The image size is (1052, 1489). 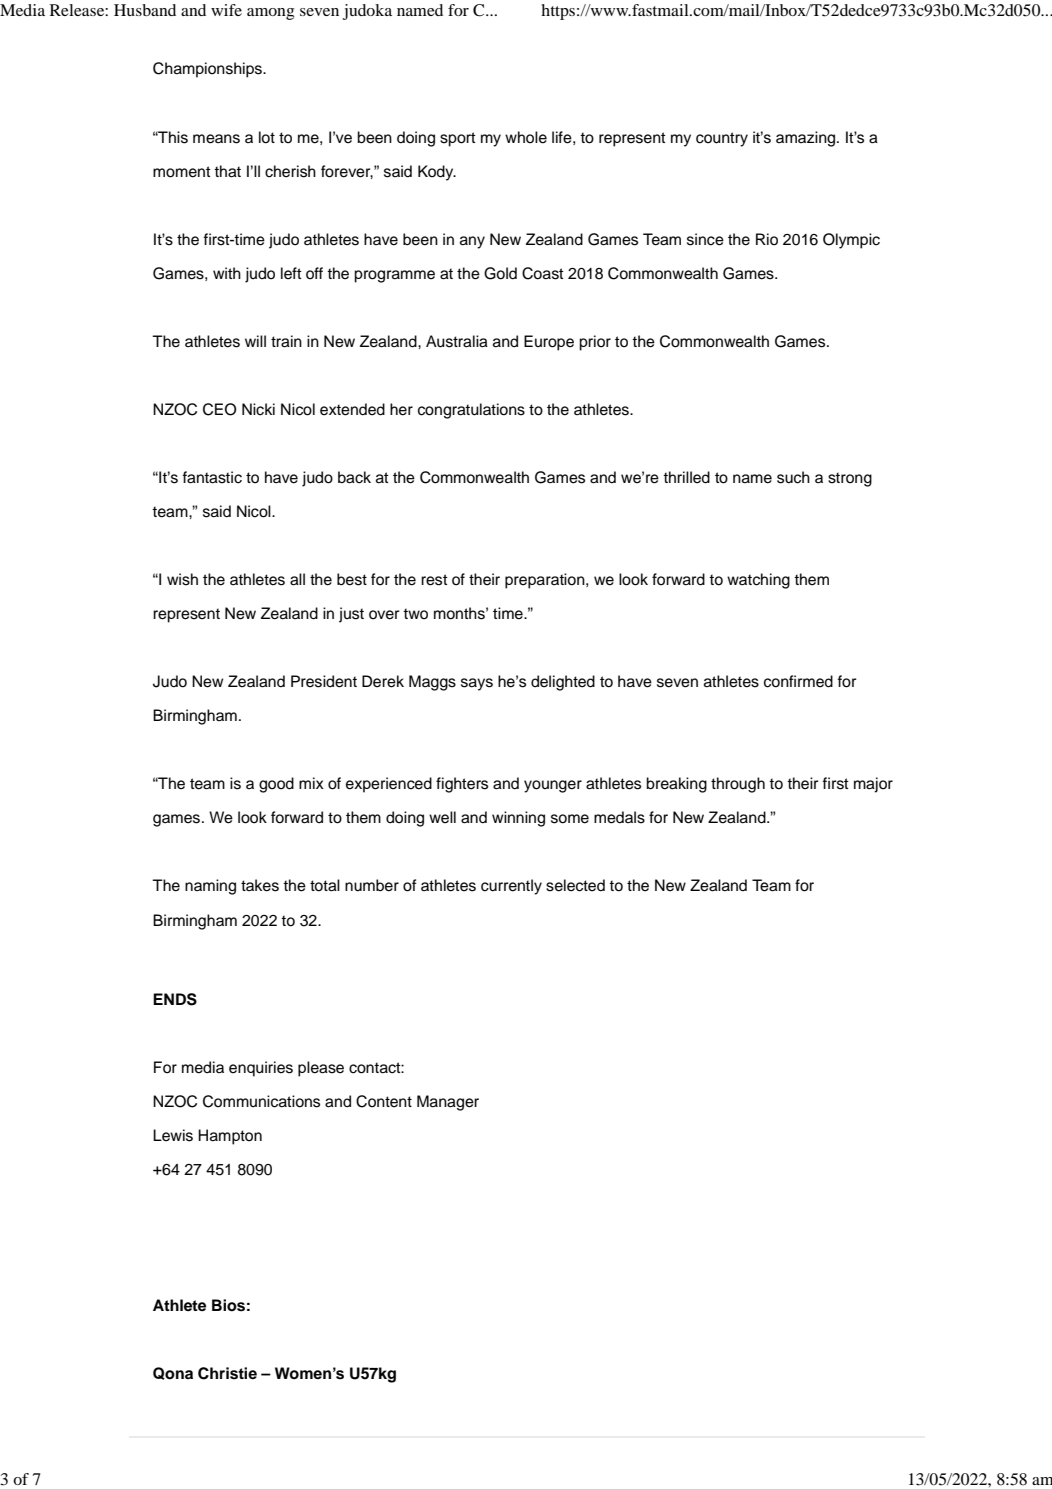 I want to click on wish, so click(x=182, y=579).
